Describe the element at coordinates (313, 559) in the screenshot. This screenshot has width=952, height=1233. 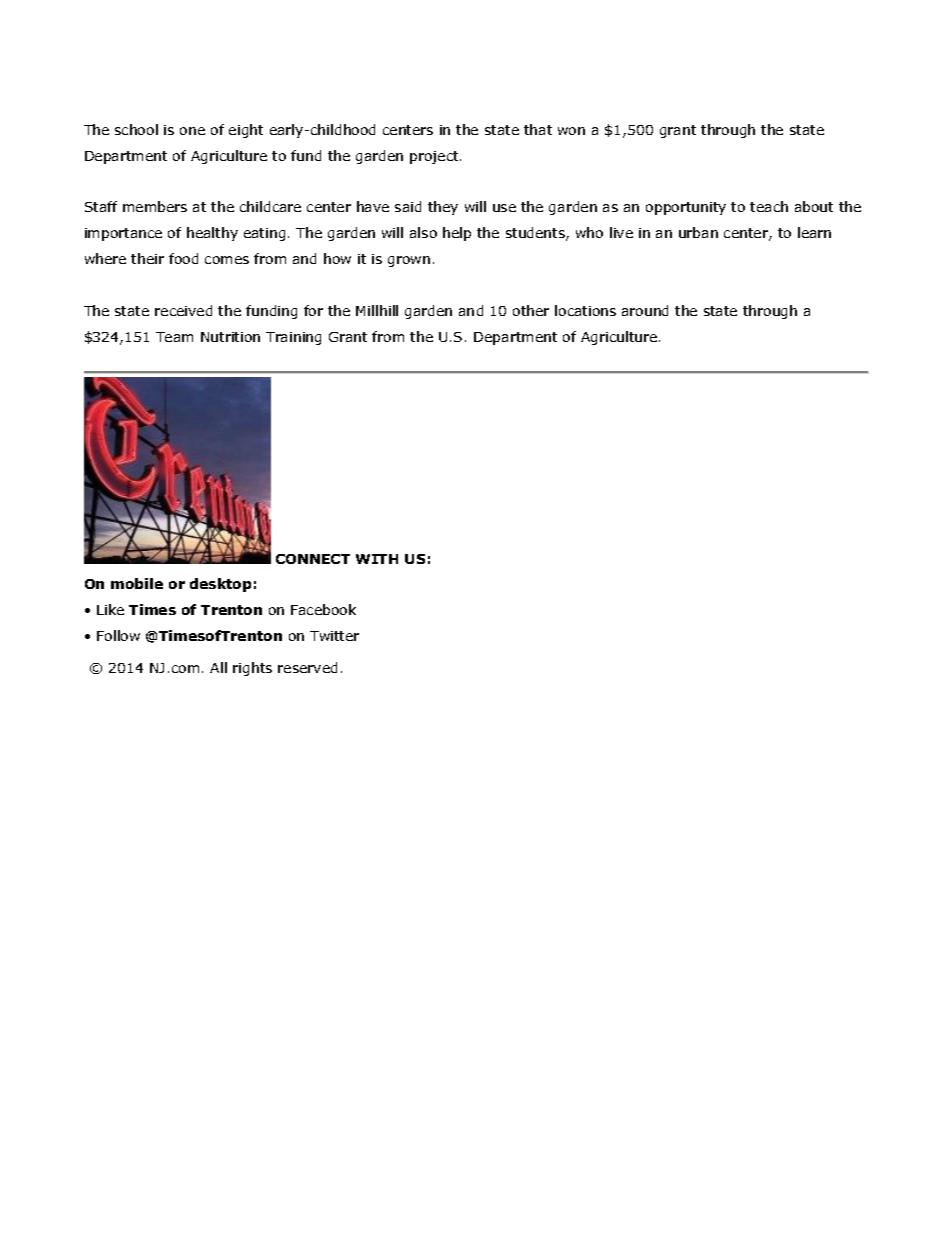
I see `CONNECT` at that location.
